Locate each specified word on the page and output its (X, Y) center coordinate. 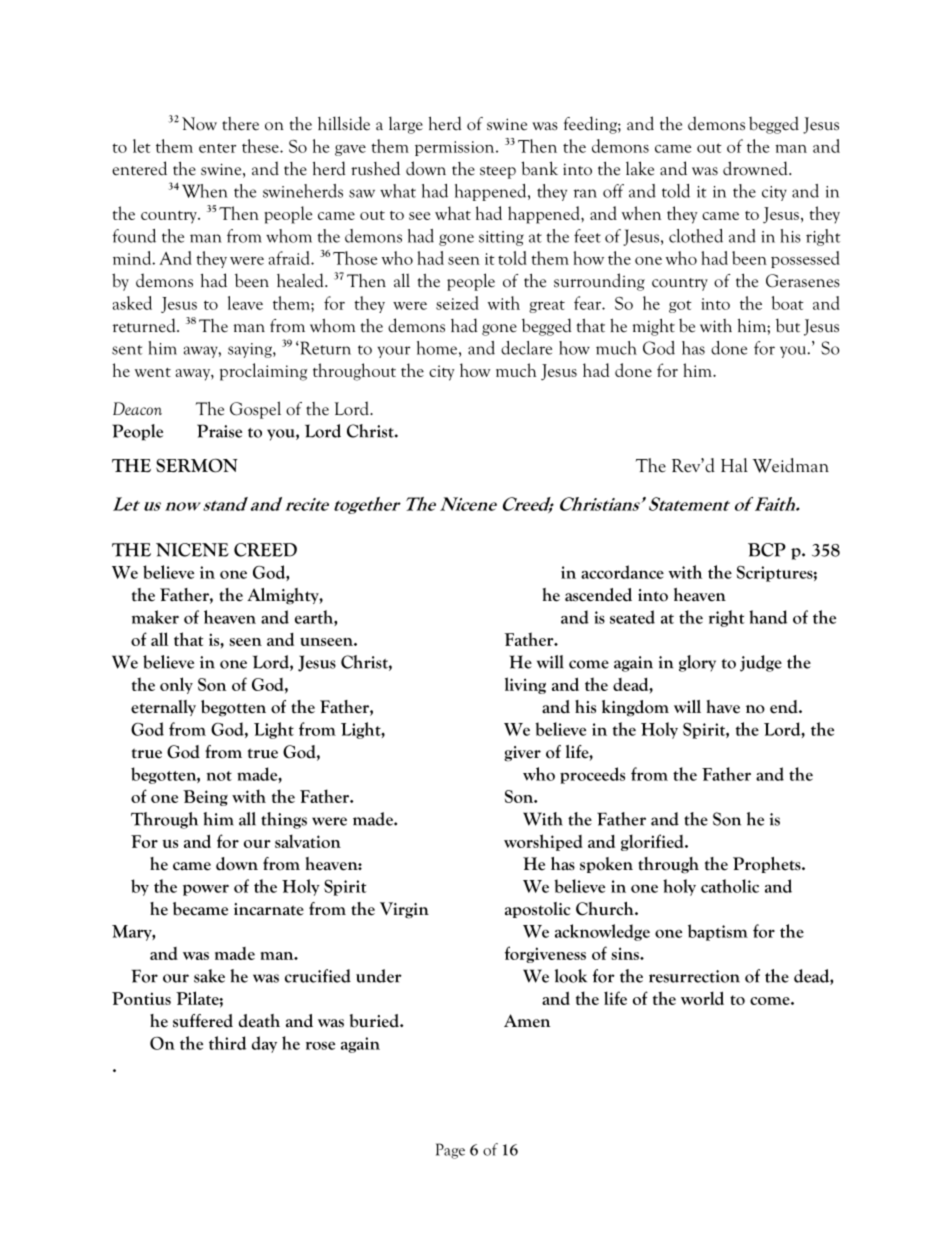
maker (155, 617)
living (525, 685)
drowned (756, 168)
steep (498, 172)
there (240, 124)
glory (697, 663)
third (227, 1043)
